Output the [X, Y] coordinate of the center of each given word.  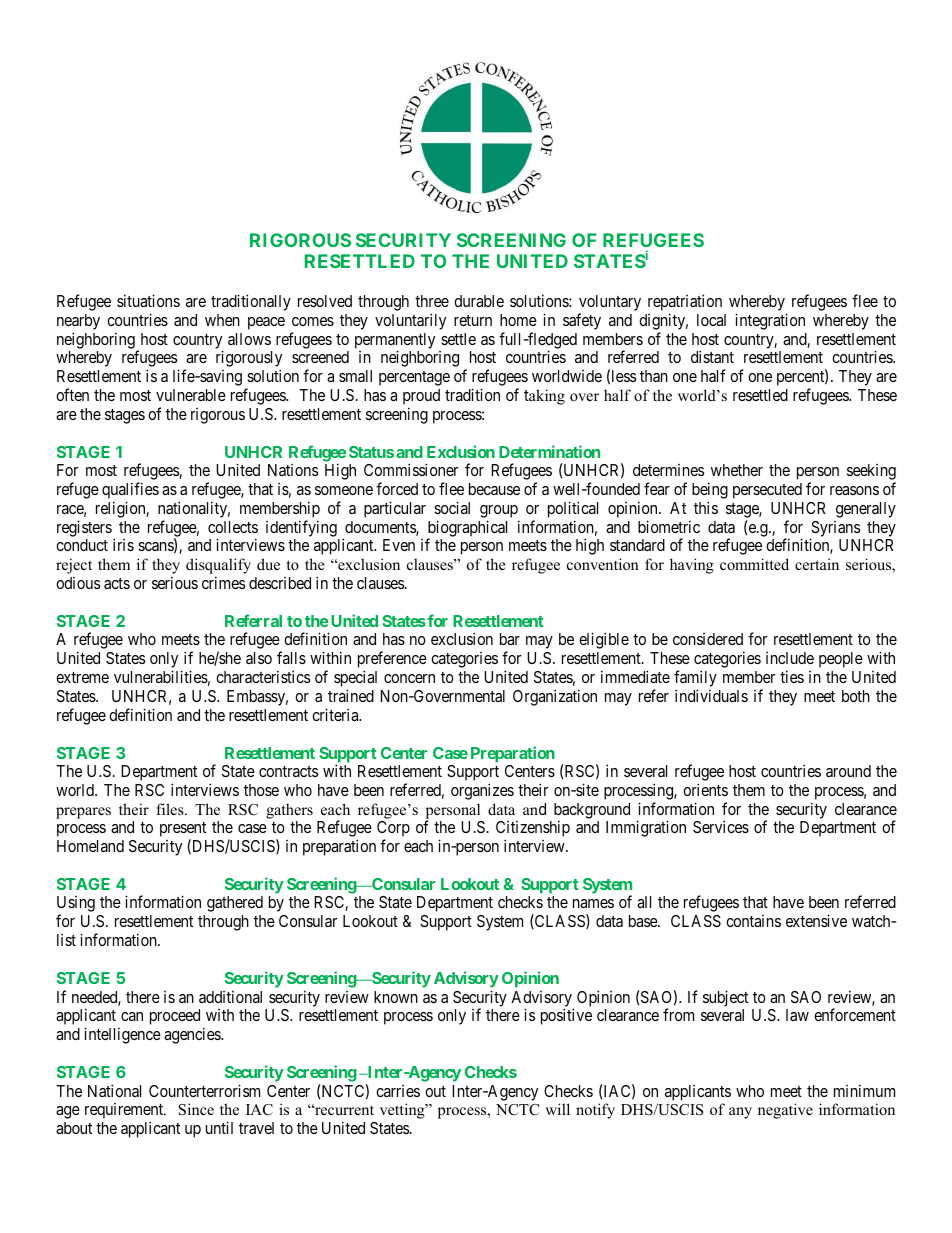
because [494, 489]
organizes [482, 791]
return [473, 320]
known [396, 997]
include [790, 658]
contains [753, 921]
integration [770, 321]
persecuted [767, 491]
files [171, 809]
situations [148, 300]
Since [196, 1109]
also [259, 658]
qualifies [130, 492]
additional [230, 996]
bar [510, 639]
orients [705, 789]
